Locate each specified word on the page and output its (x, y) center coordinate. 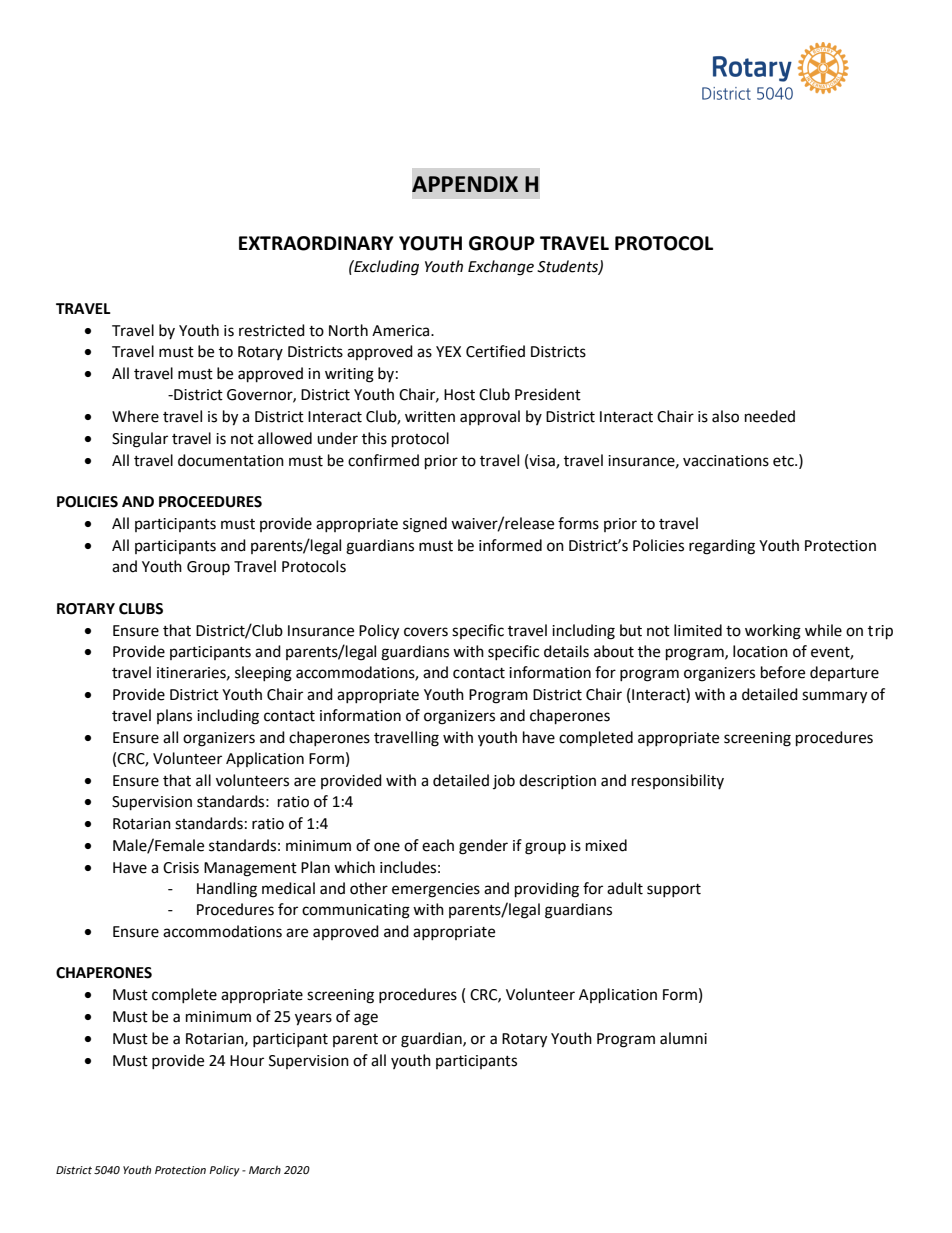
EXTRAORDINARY (316, 243)
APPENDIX (465, 184)
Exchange (501, 268)
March (265, 1170)
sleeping (263, 674)
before (783, 672)
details (566, 651)
